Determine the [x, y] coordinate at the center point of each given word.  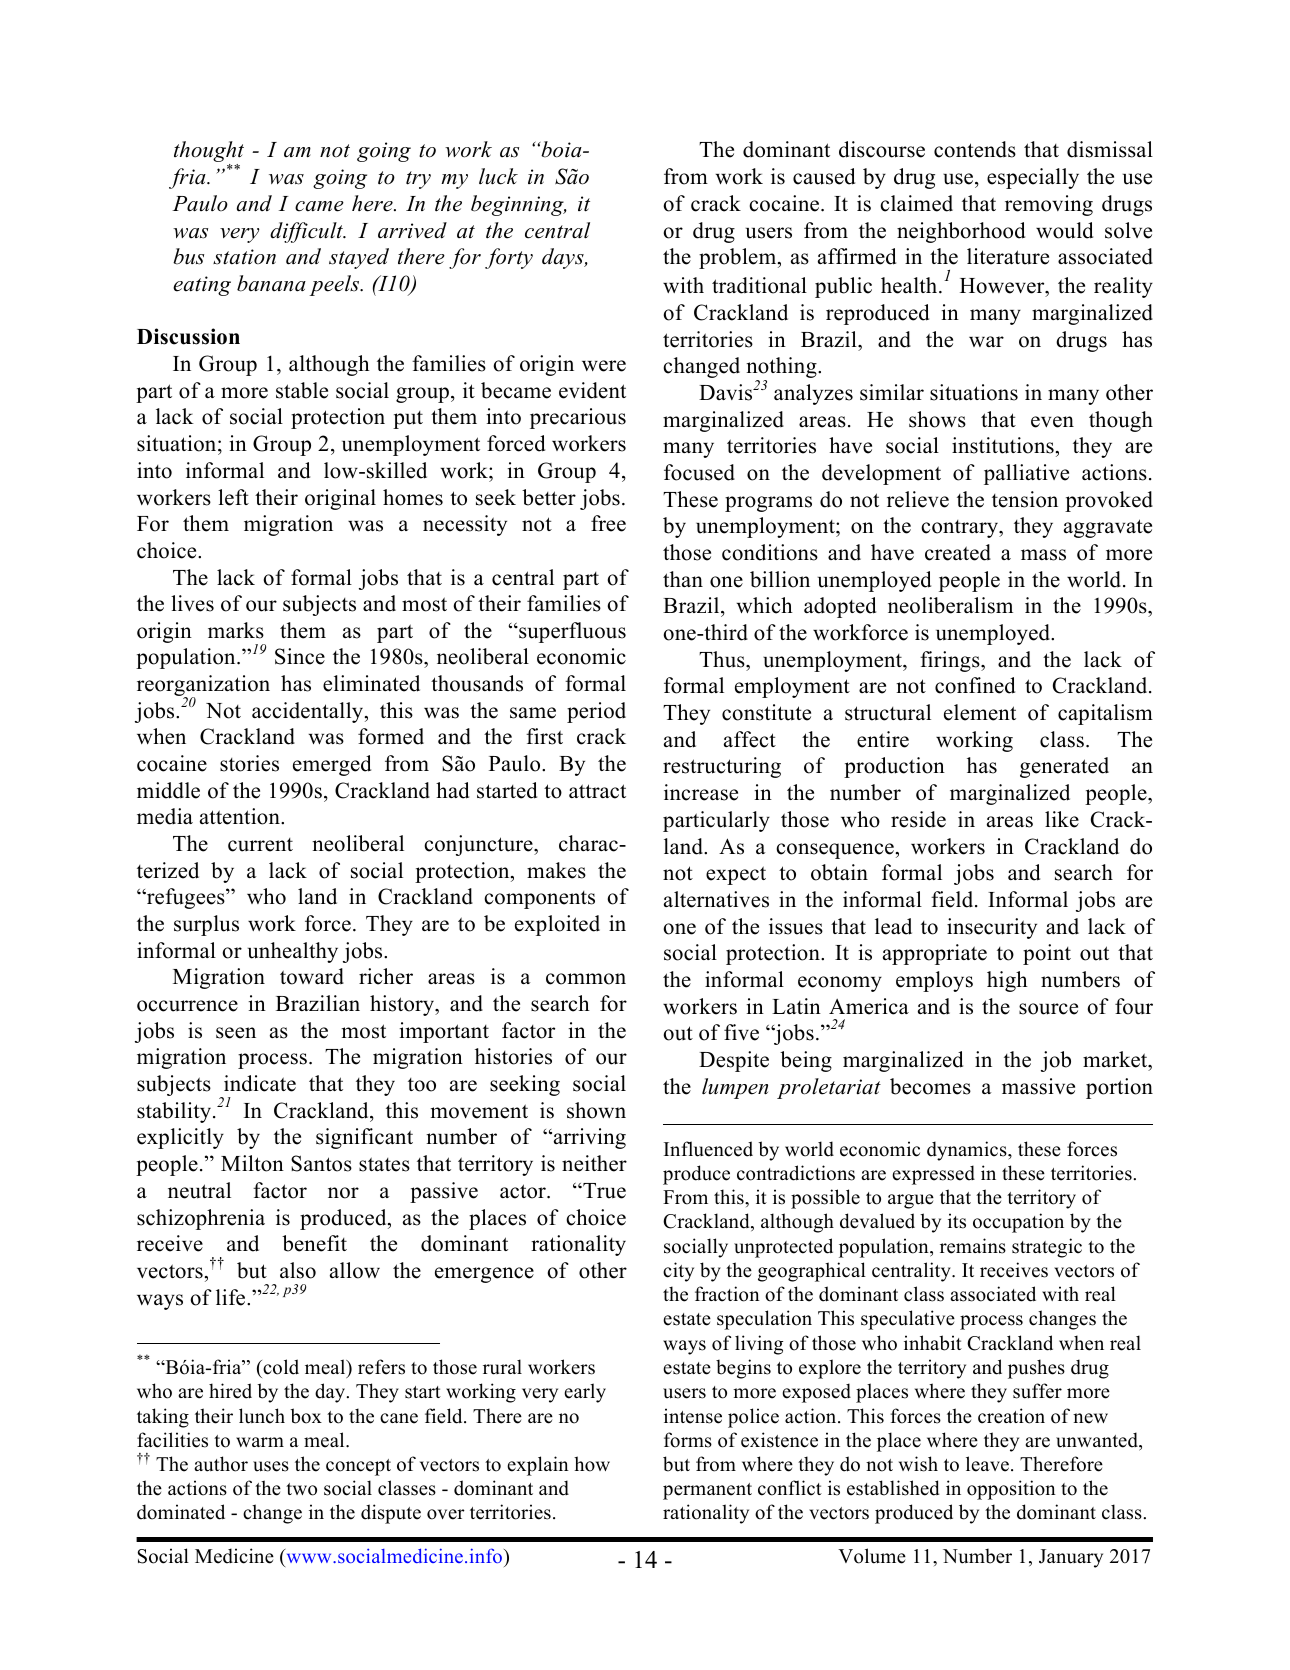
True [603, 1191]
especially [1033, 178]
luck [498, 176]
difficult [307, 232]
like [1062, 819]
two [301, 1489]
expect [736, 875]
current [260, 845]
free [608, 523]
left [233, 497]
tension [1025, 499]
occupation [1018, 1223]
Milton [252, 1163]
